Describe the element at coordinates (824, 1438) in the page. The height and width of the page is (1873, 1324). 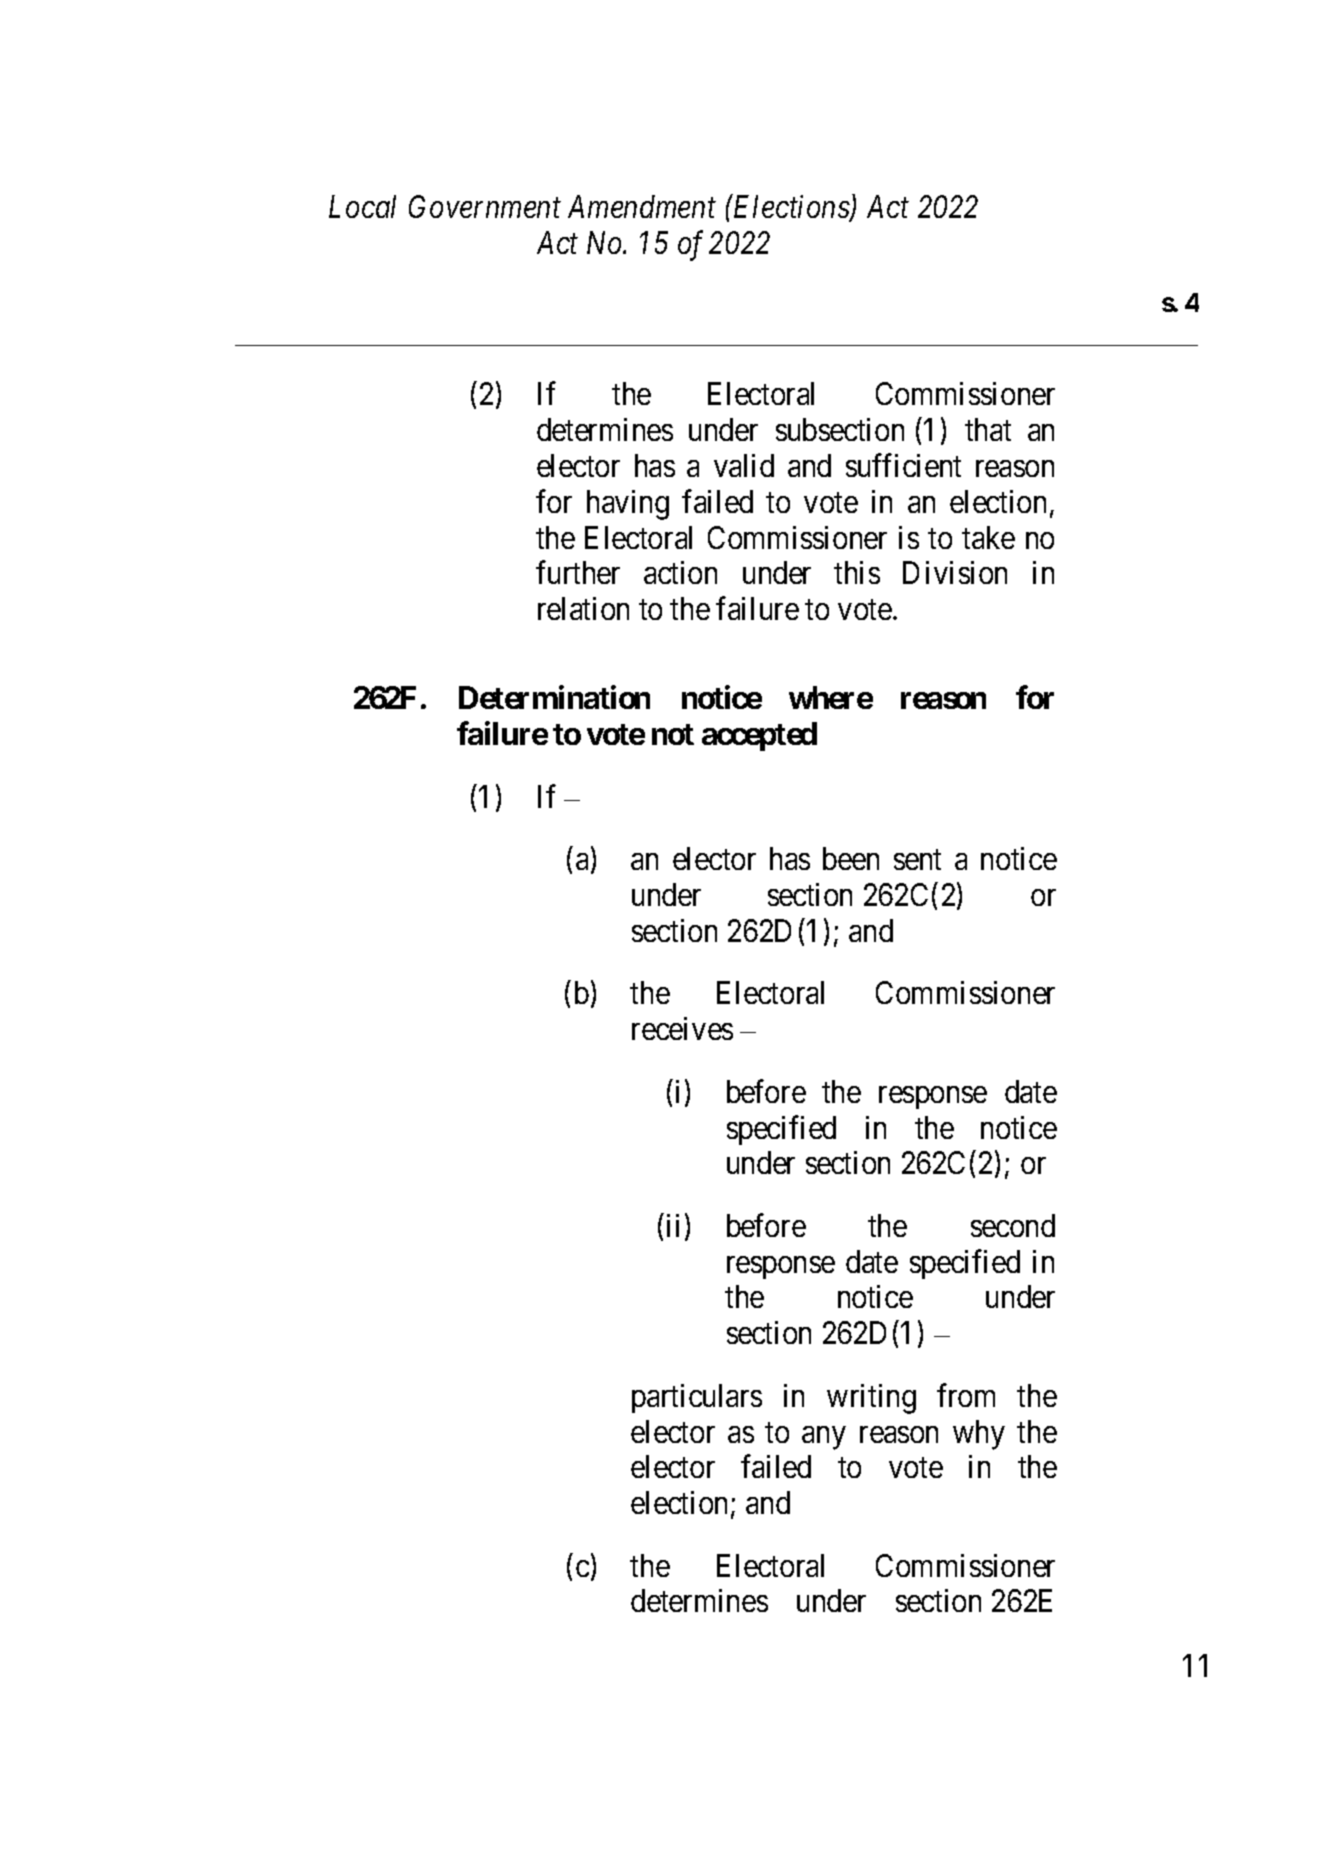
I see `any` at that location.
